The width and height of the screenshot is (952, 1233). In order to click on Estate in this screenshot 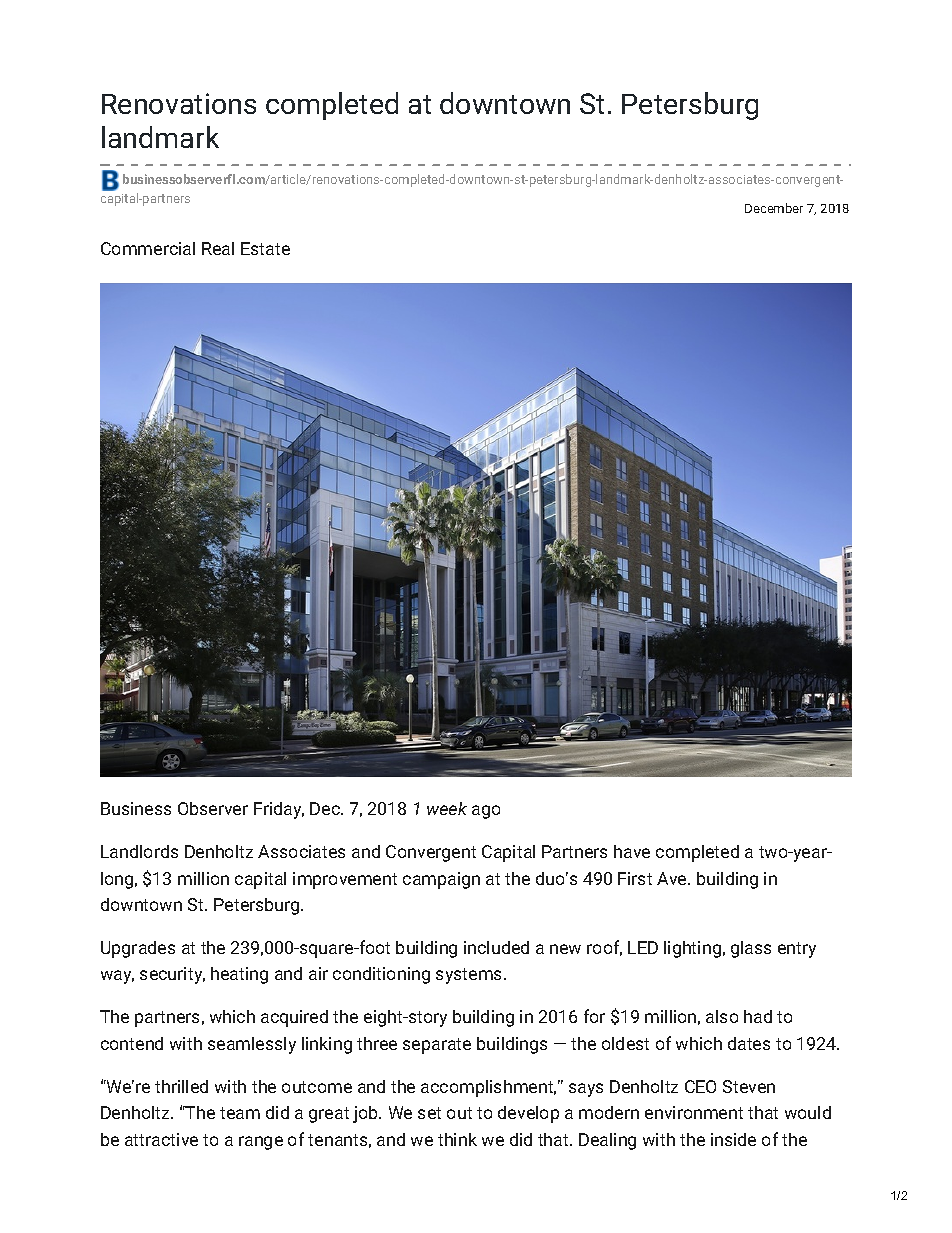, I will do `click(265, 248)`.
